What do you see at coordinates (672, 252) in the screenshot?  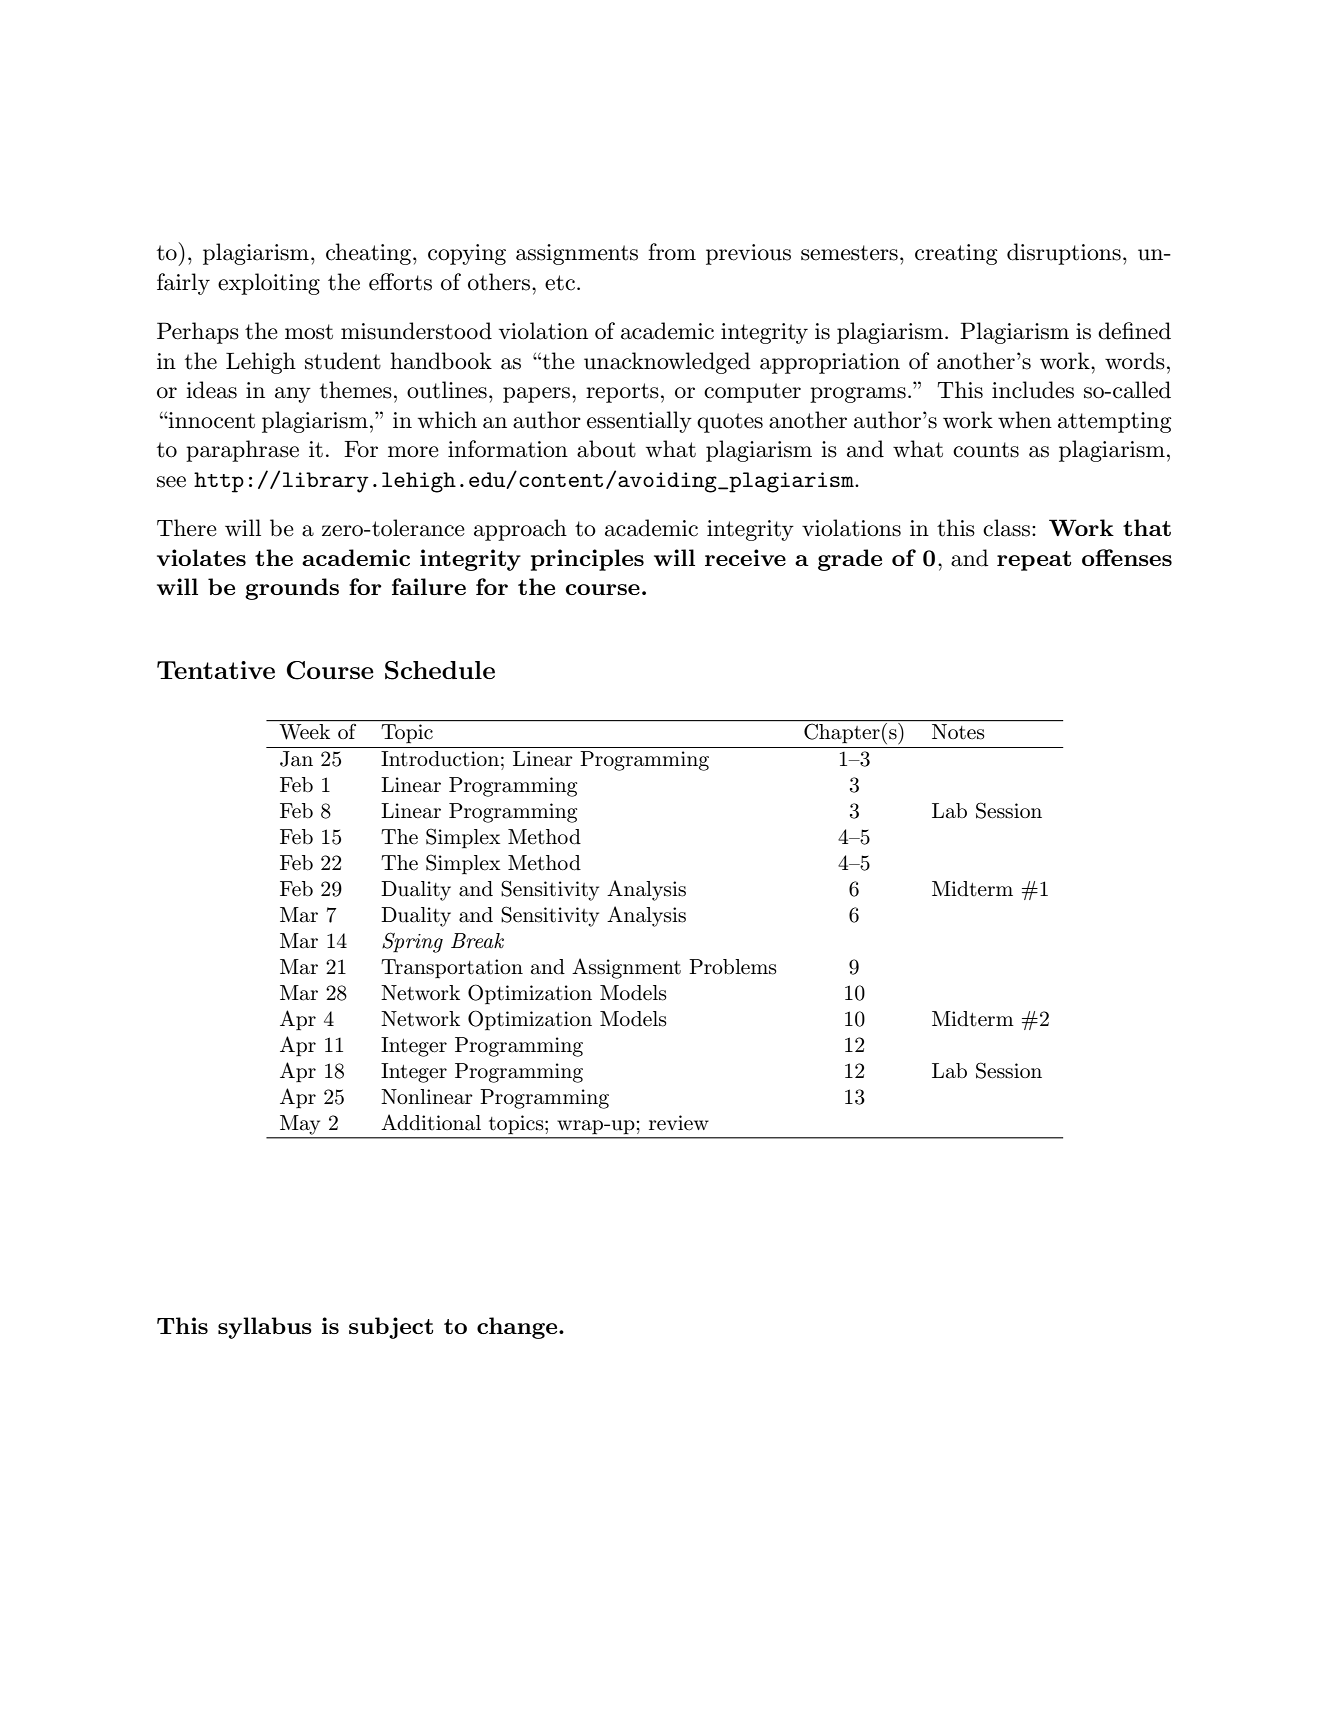 I see `from` at bounding box center [672, 252].
